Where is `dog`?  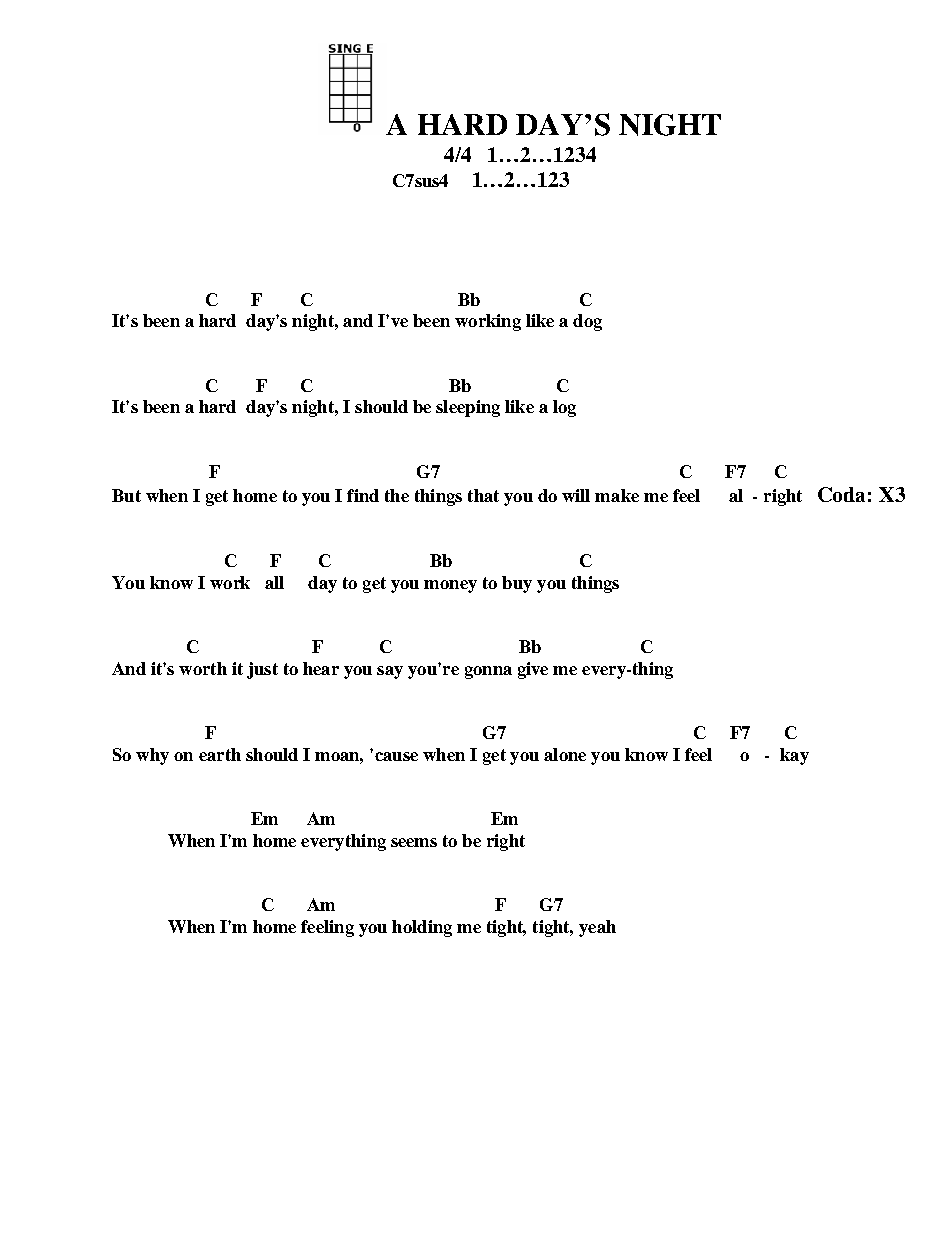
dog is located at coordinates (587, 322).
